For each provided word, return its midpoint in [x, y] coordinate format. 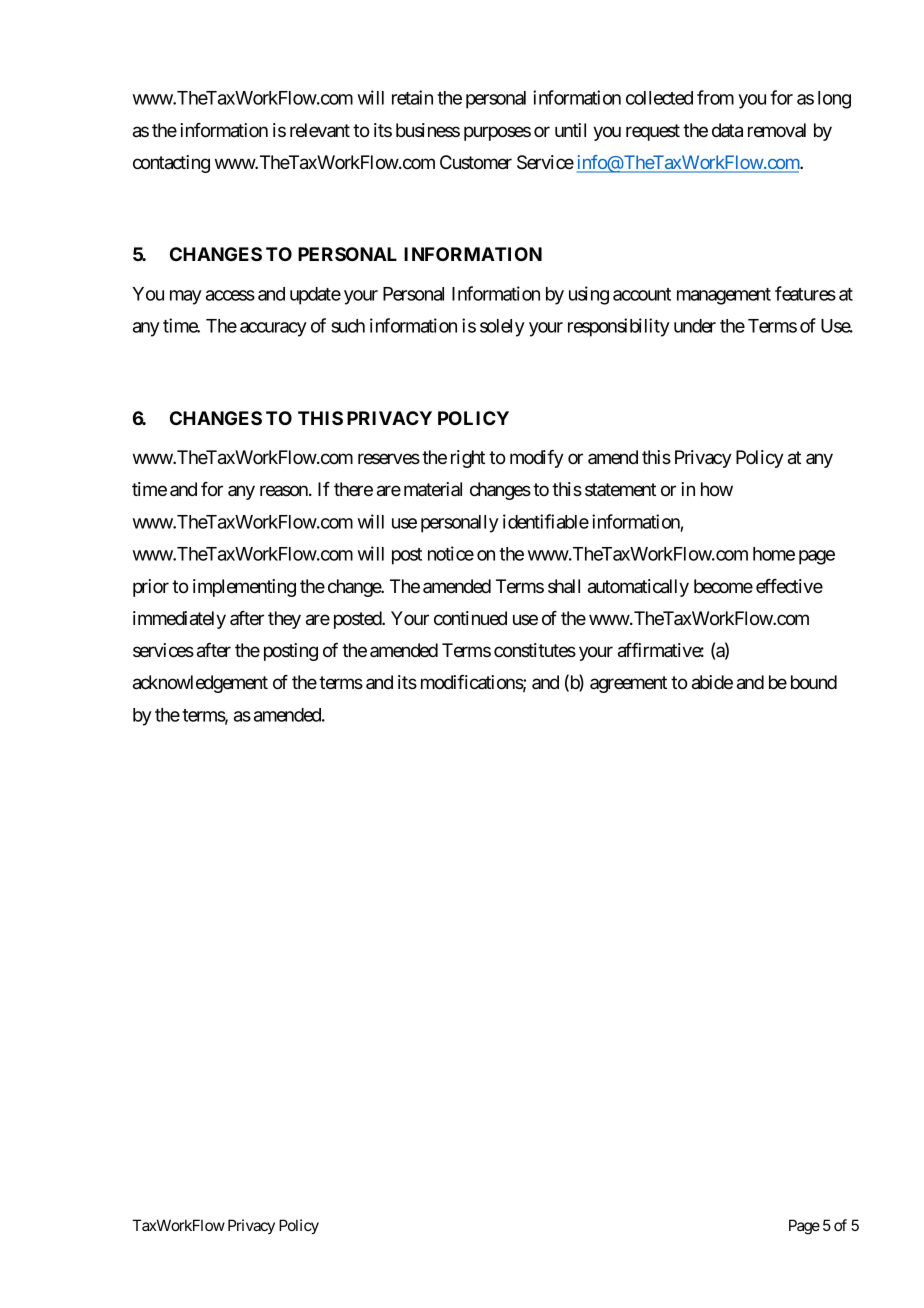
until [570, 130]
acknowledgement [200, 684]
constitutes [535, 650]
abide [712, 682]
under [695, 326]
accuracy [273, 329]
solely [502, 328]
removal [777, 130]
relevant [320, 130]
